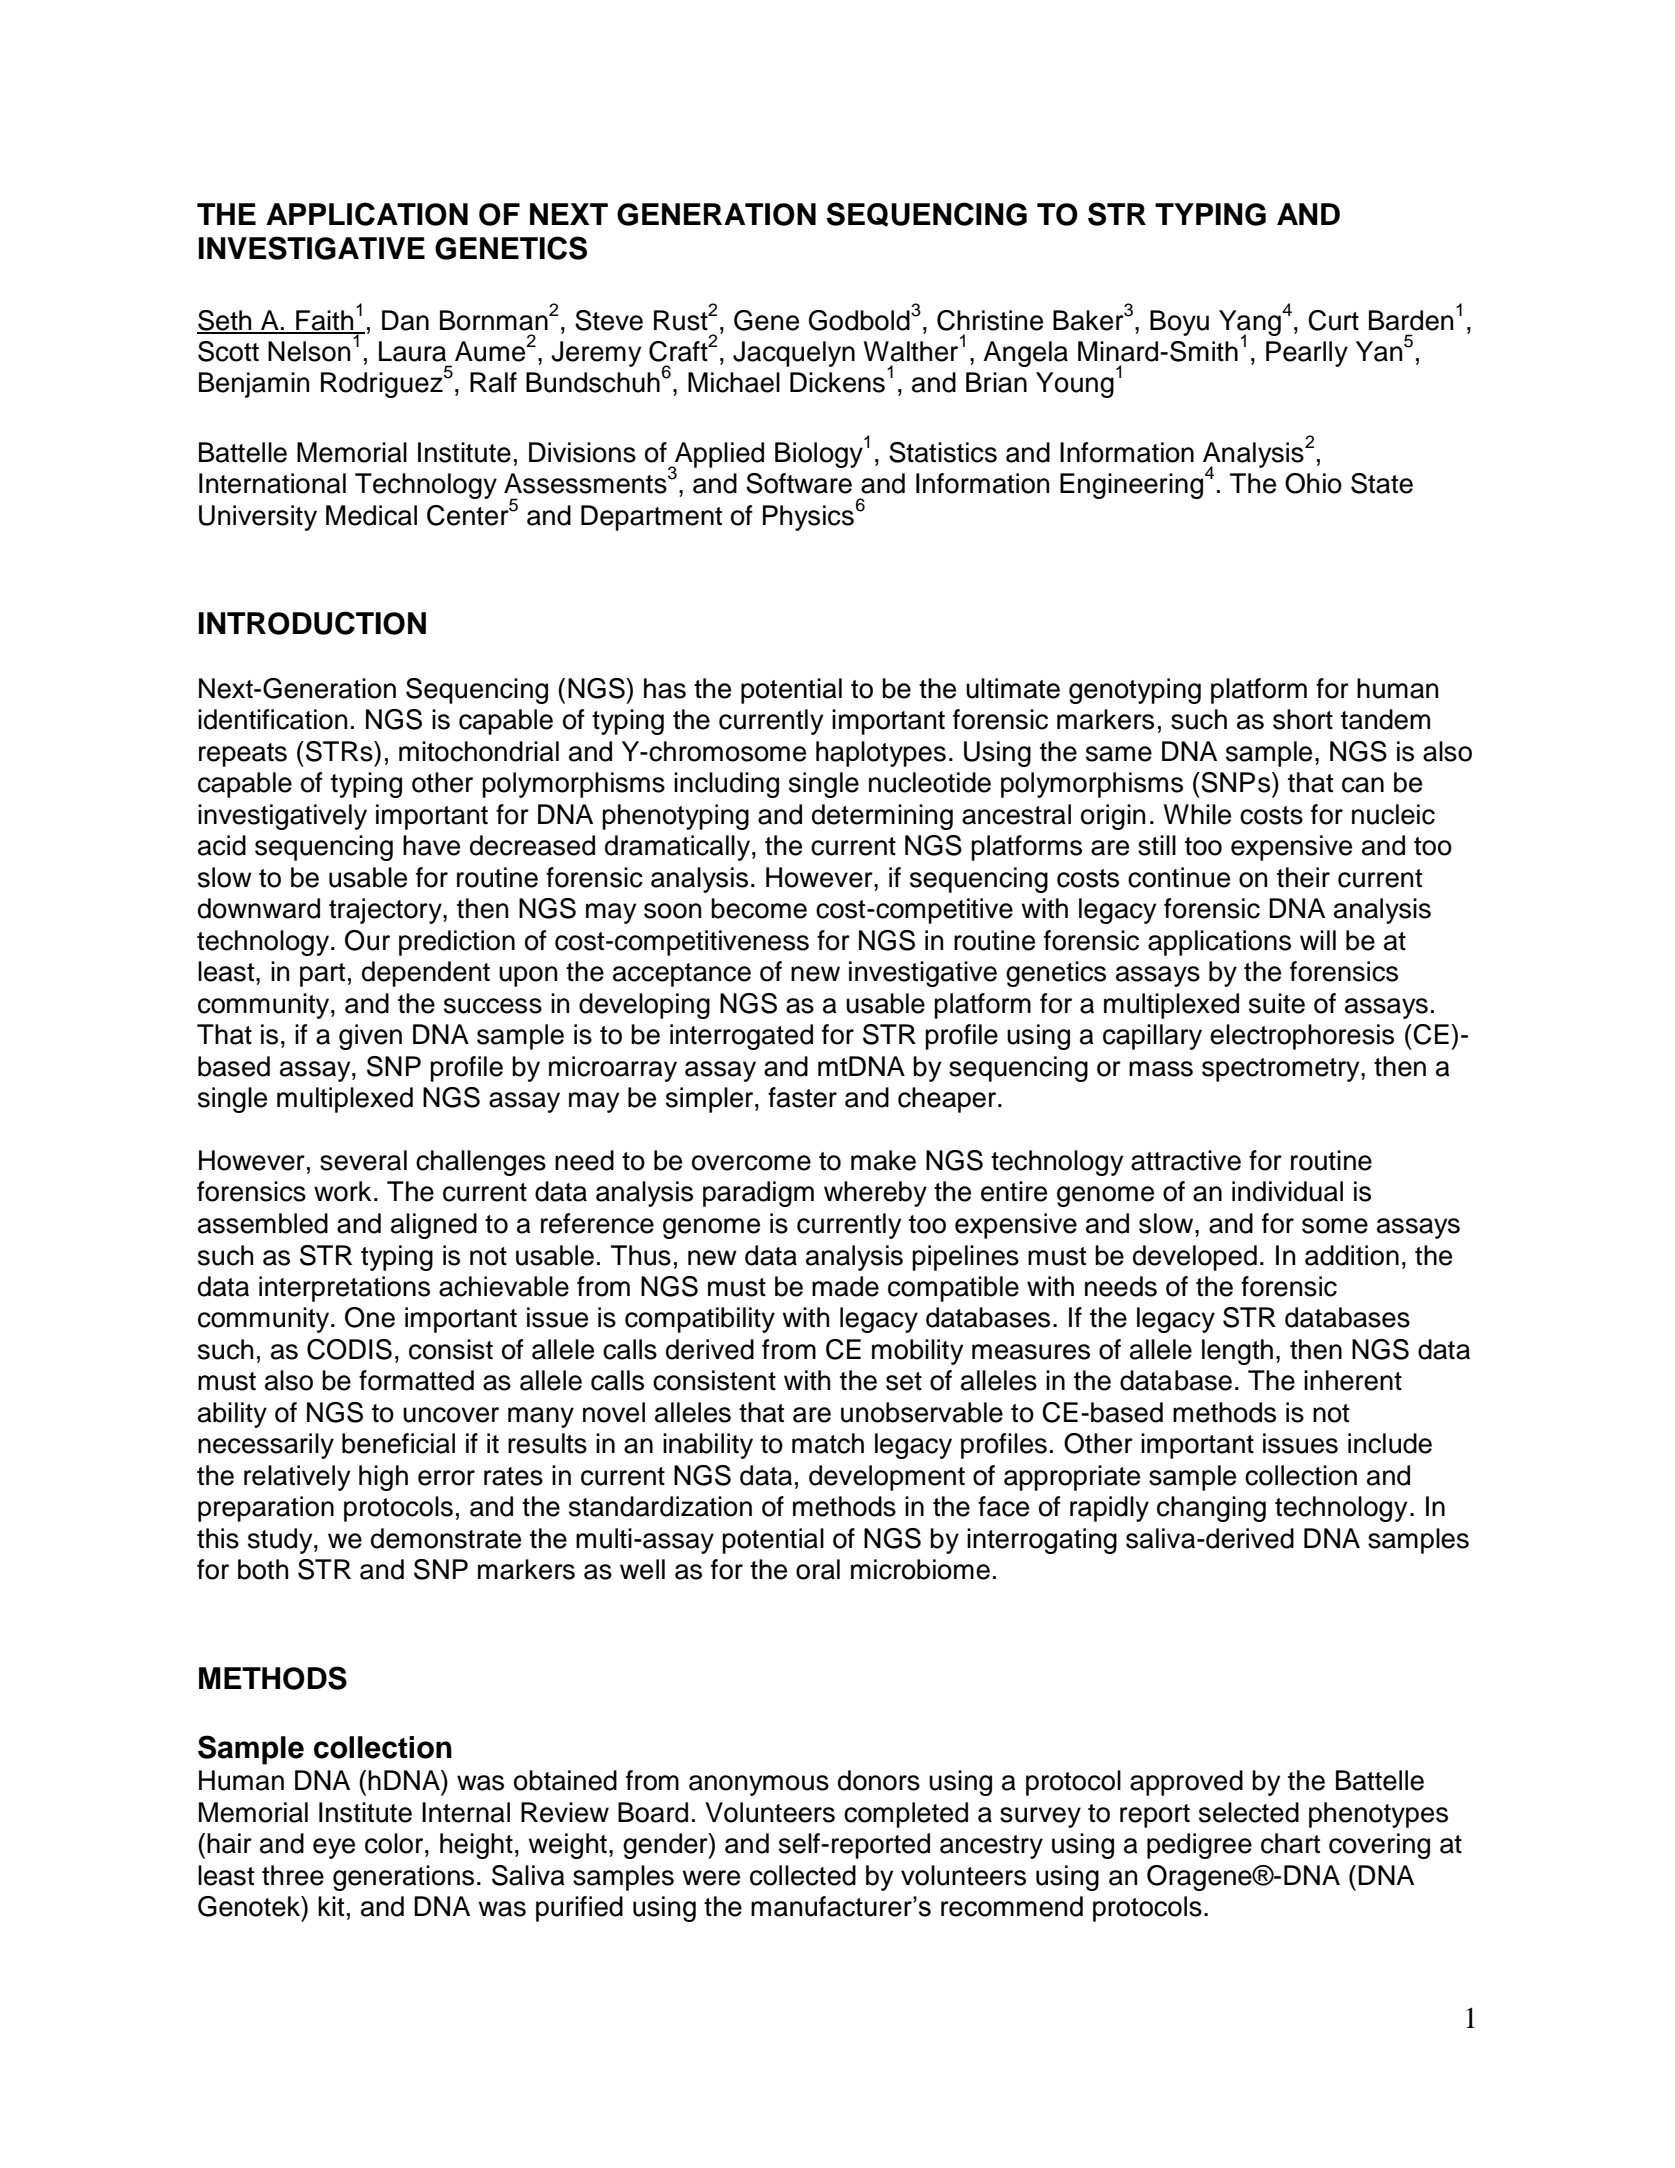 This screenshot has height=2168, width=1675. What do you see at coordinates (759, 908) in the screenshot?
I see `become` at bounding box center [759, 908].
